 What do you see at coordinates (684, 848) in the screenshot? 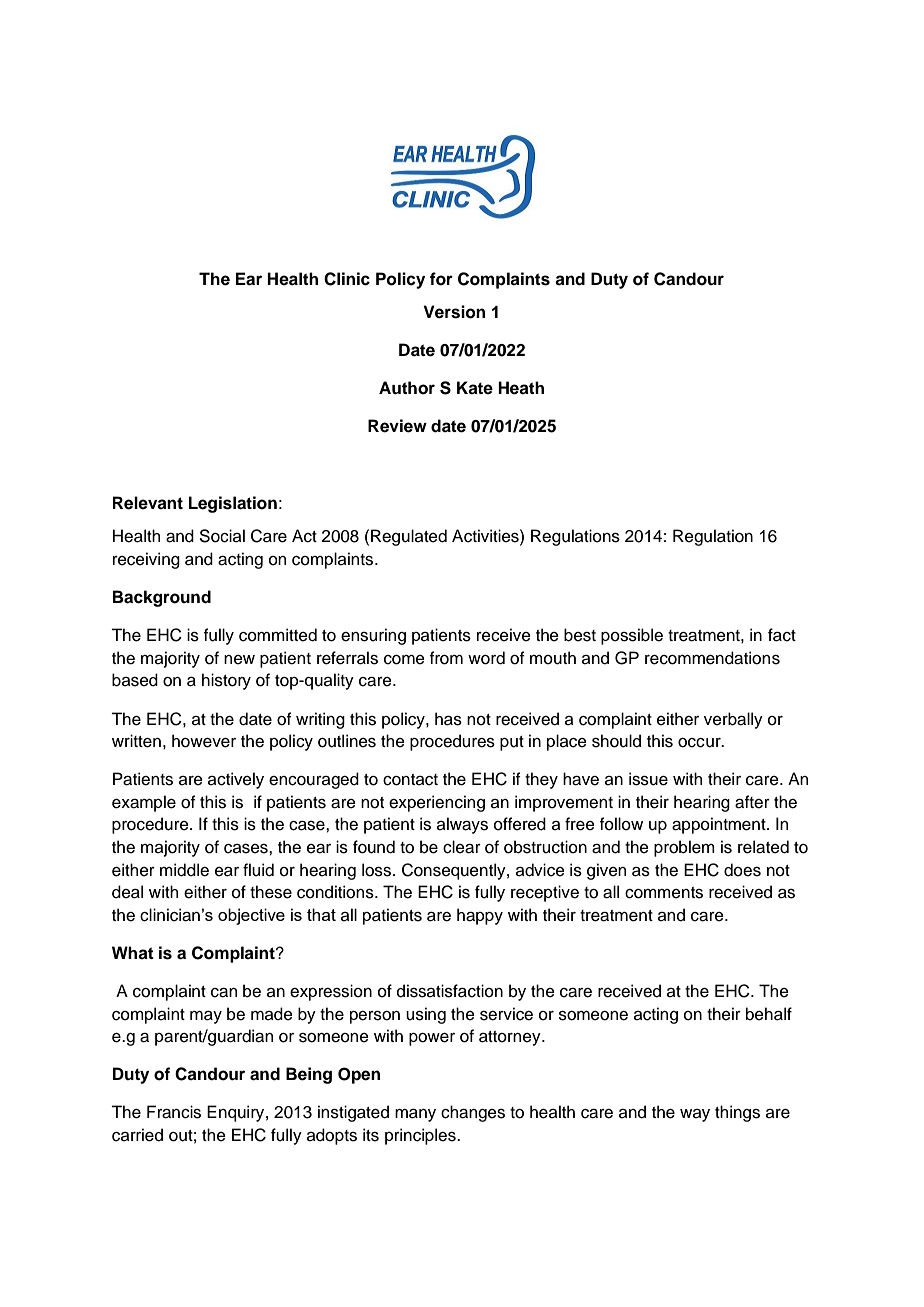
I see `problem` at bounding box center [684, 848].
